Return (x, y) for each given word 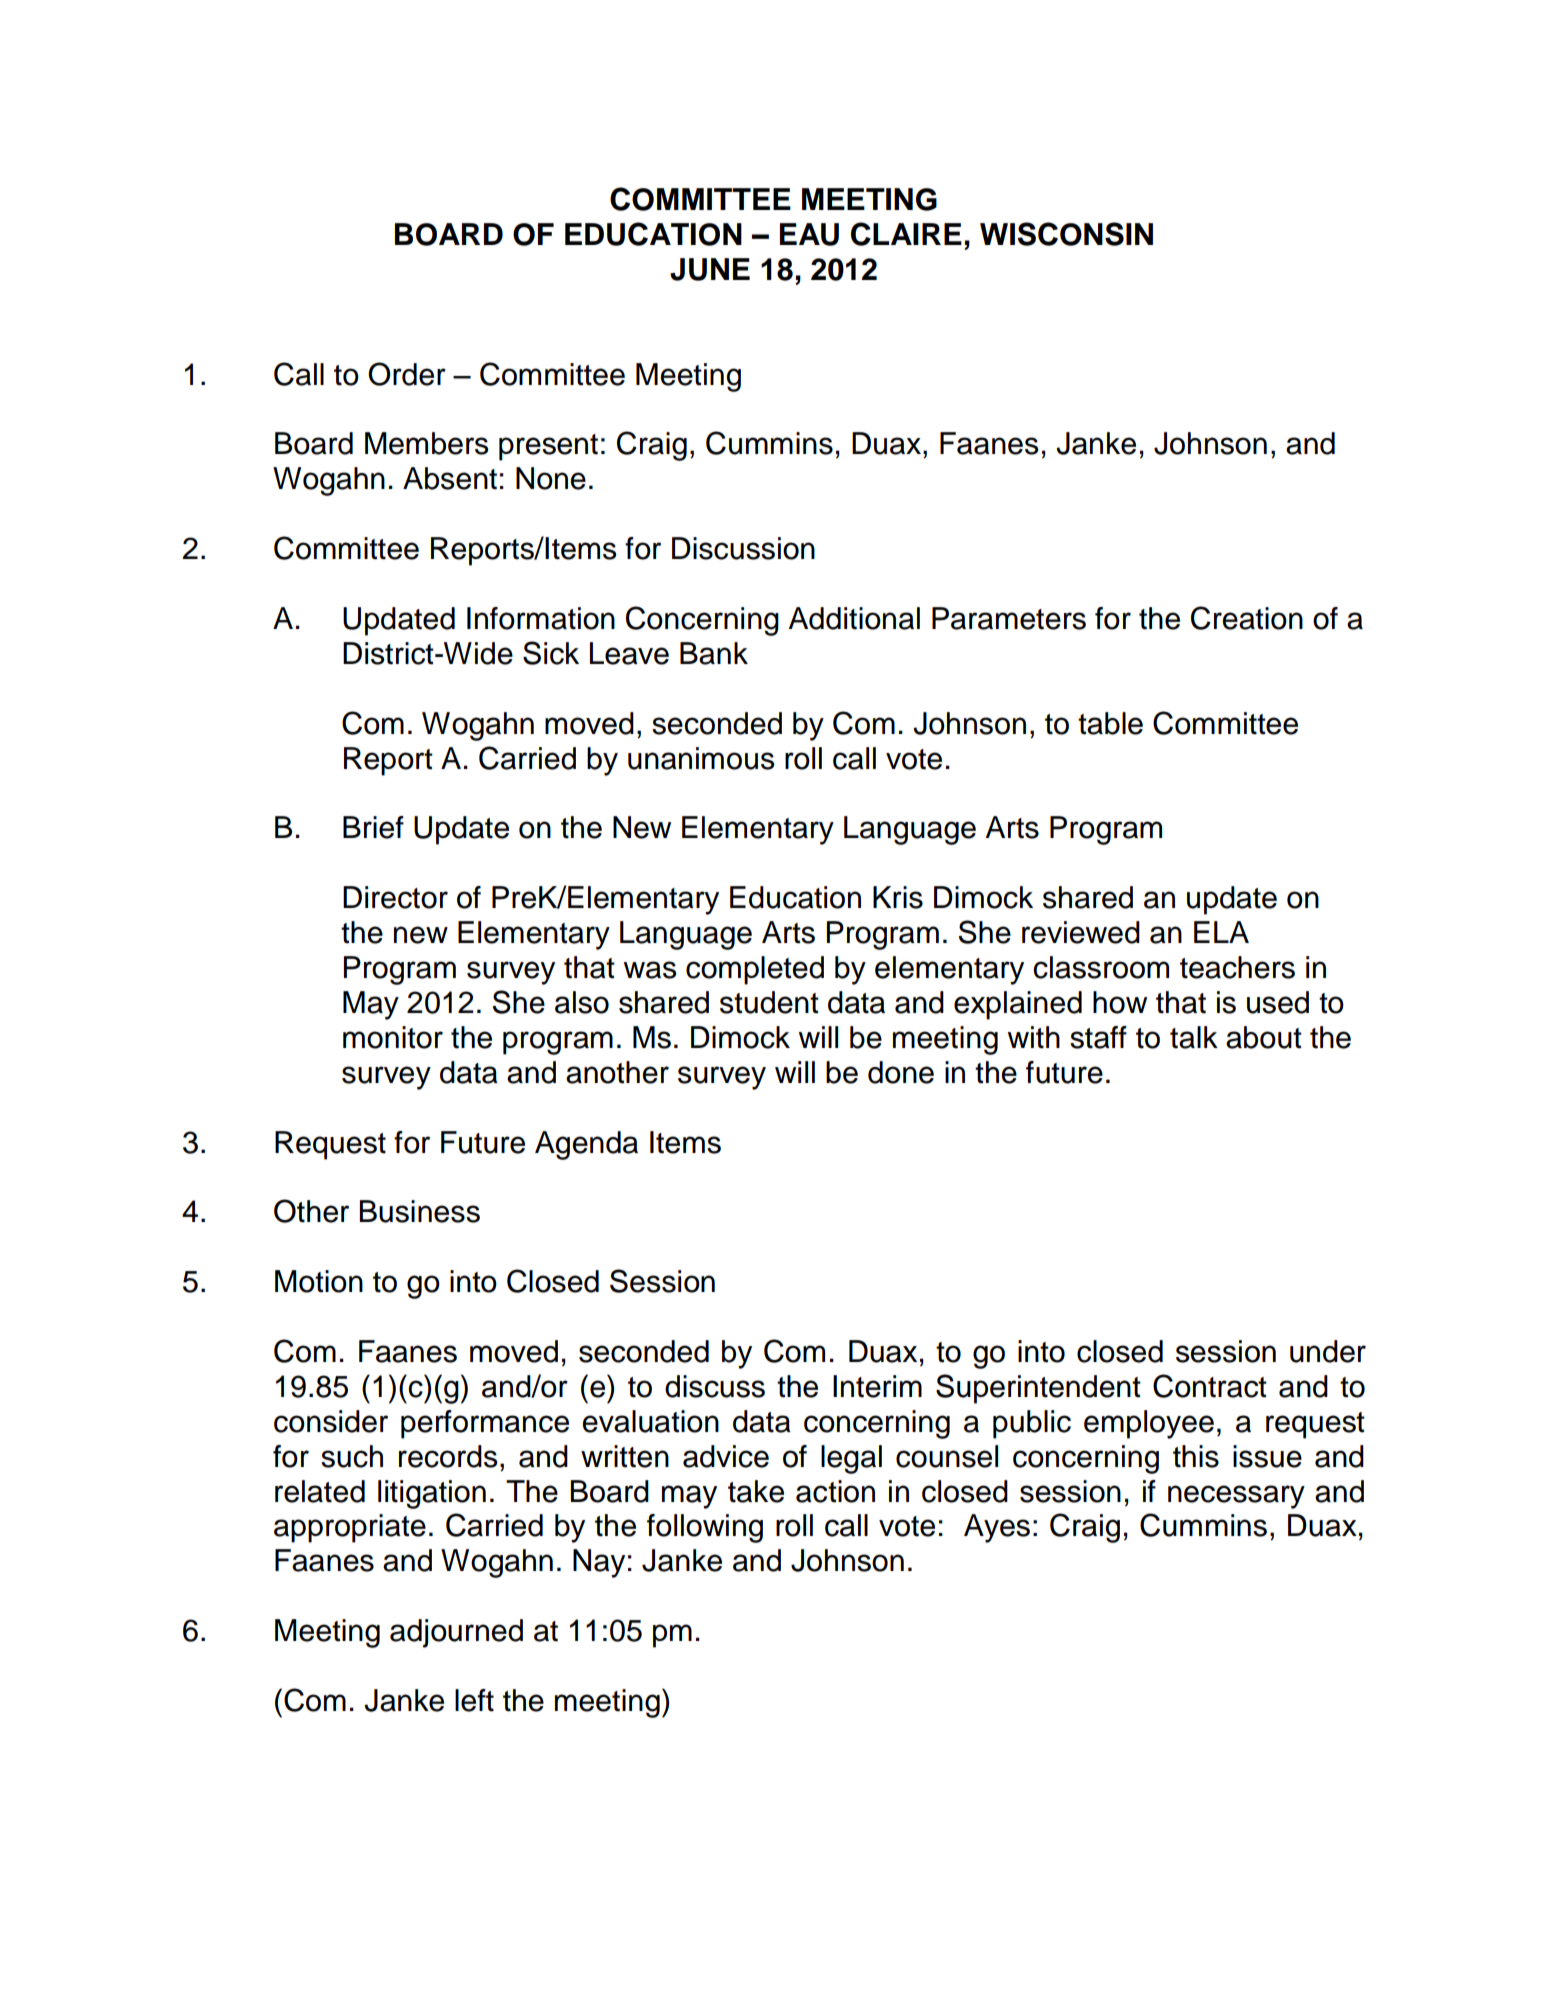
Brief (373, 827)
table (1110, 723)
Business (419, 1211)
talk (1194, 1037)
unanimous (701, 758)
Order (407, 374)
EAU (809, 234)
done (901, 1072)
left (474, 1700)
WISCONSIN (1066, 234)
